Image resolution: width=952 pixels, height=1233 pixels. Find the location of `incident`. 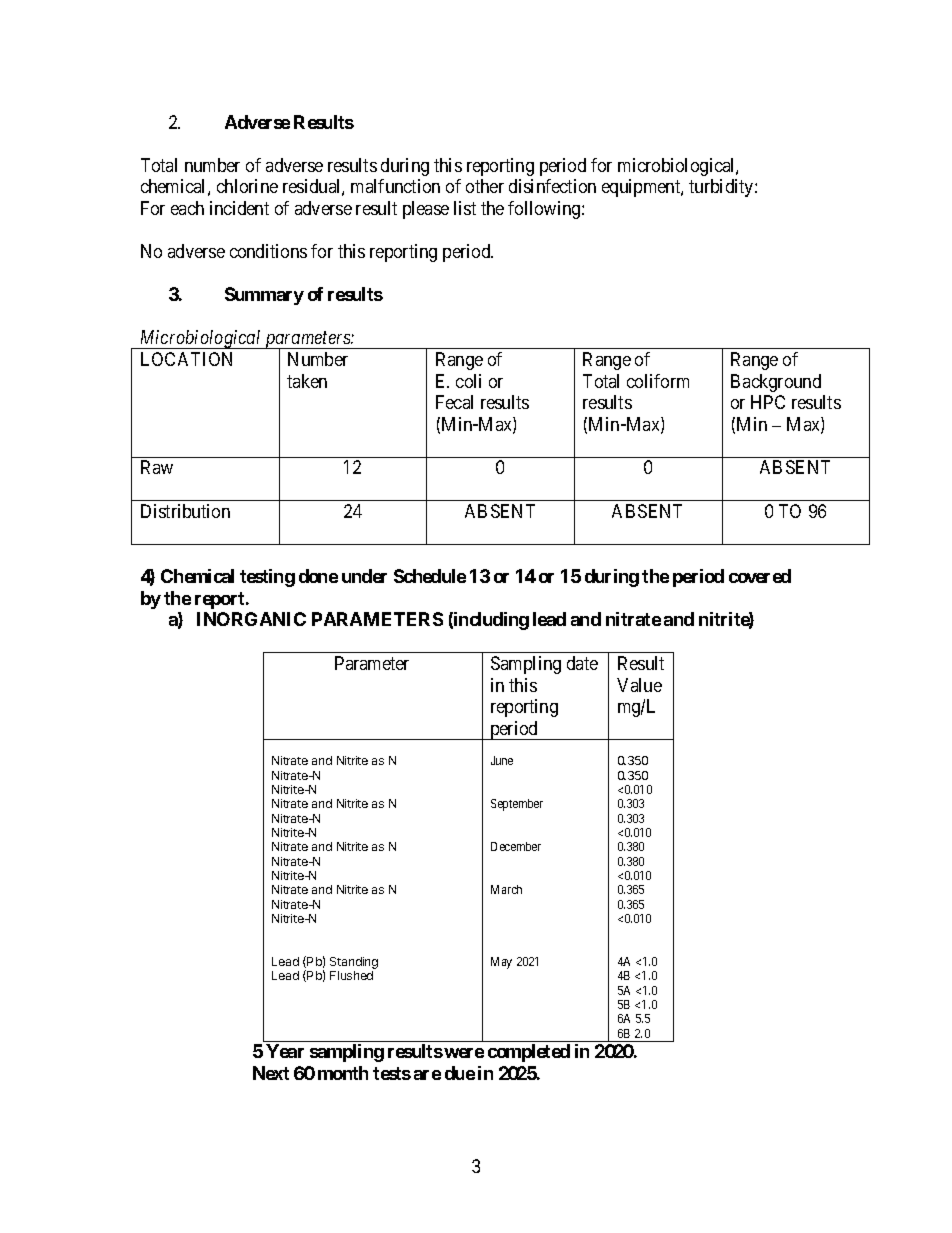

incident is located at coordinates (239, 208).
